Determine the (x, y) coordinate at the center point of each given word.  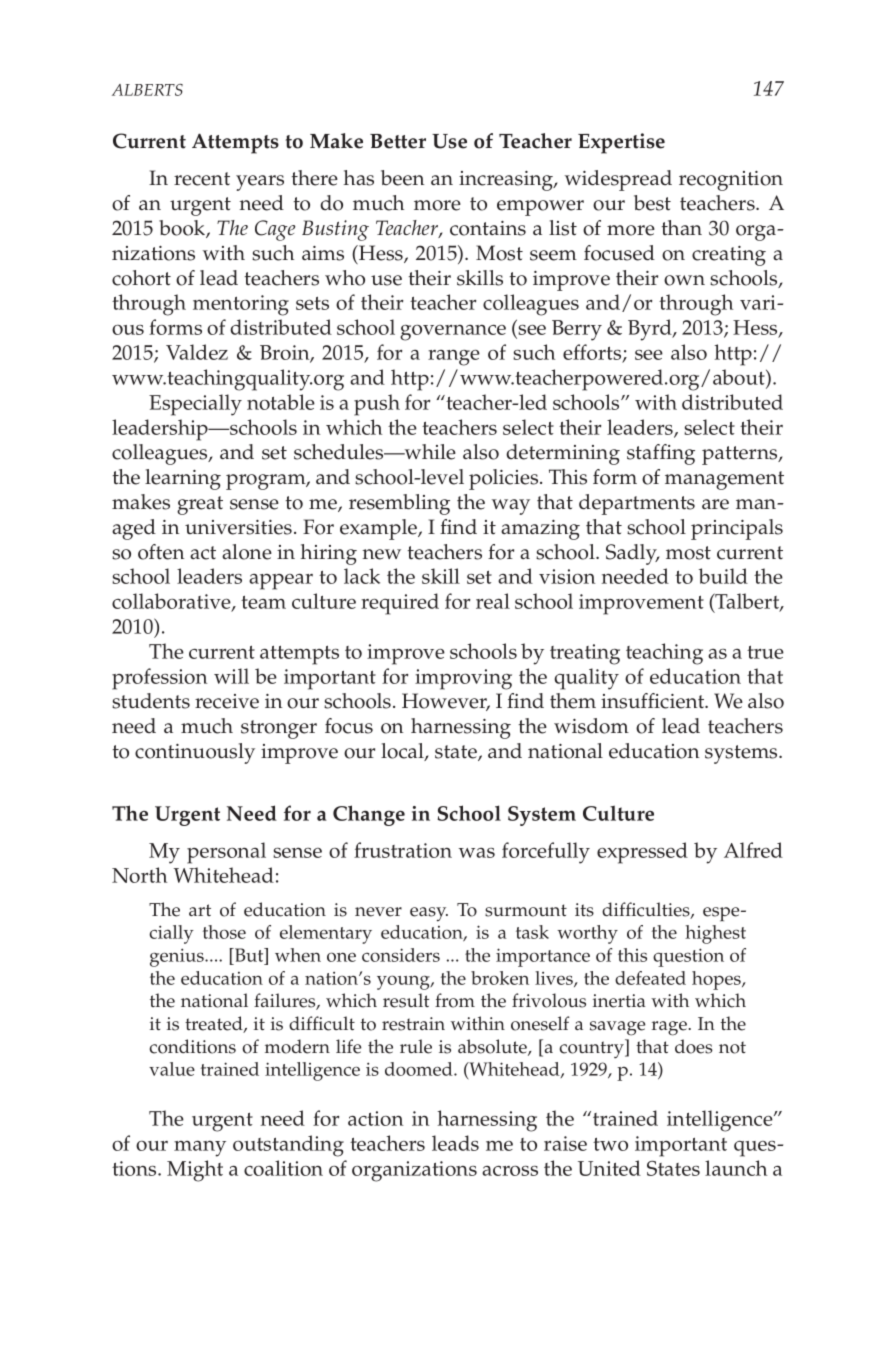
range (454, 358)
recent (202, 179)
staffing (661, 454)
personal (226, 853)
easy (429, 914)
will (231, 676)
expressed (642, 853)
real (493, 601)
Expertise (621, 143)
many (200, 1149)
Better (398, 141)
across (510, 1171)
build (723, 576)
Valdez (197, 352)
